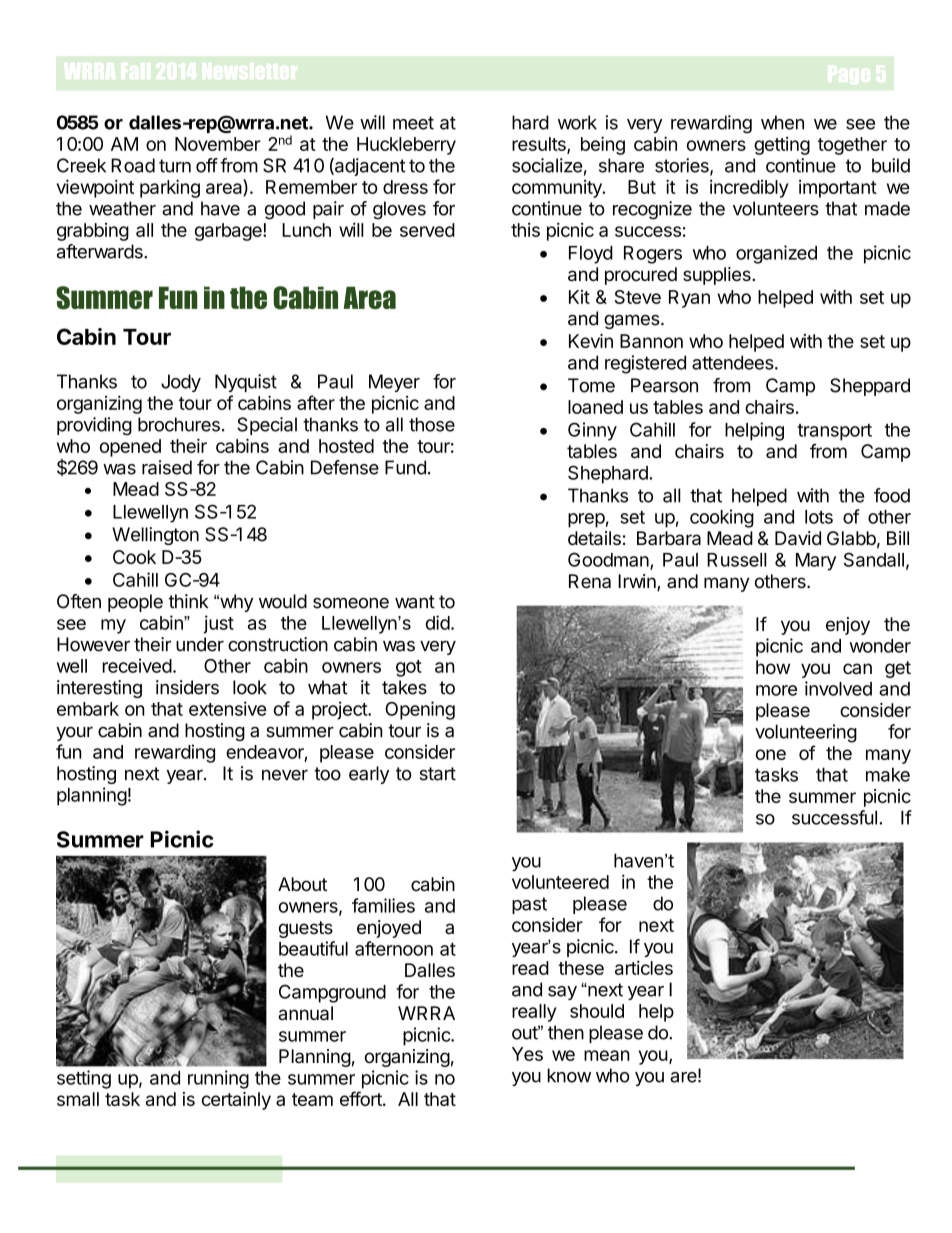 The width and height of the page is (952, 1233). Describe the element at coordinates (302, 884) in the page. I see `About` at that location.
